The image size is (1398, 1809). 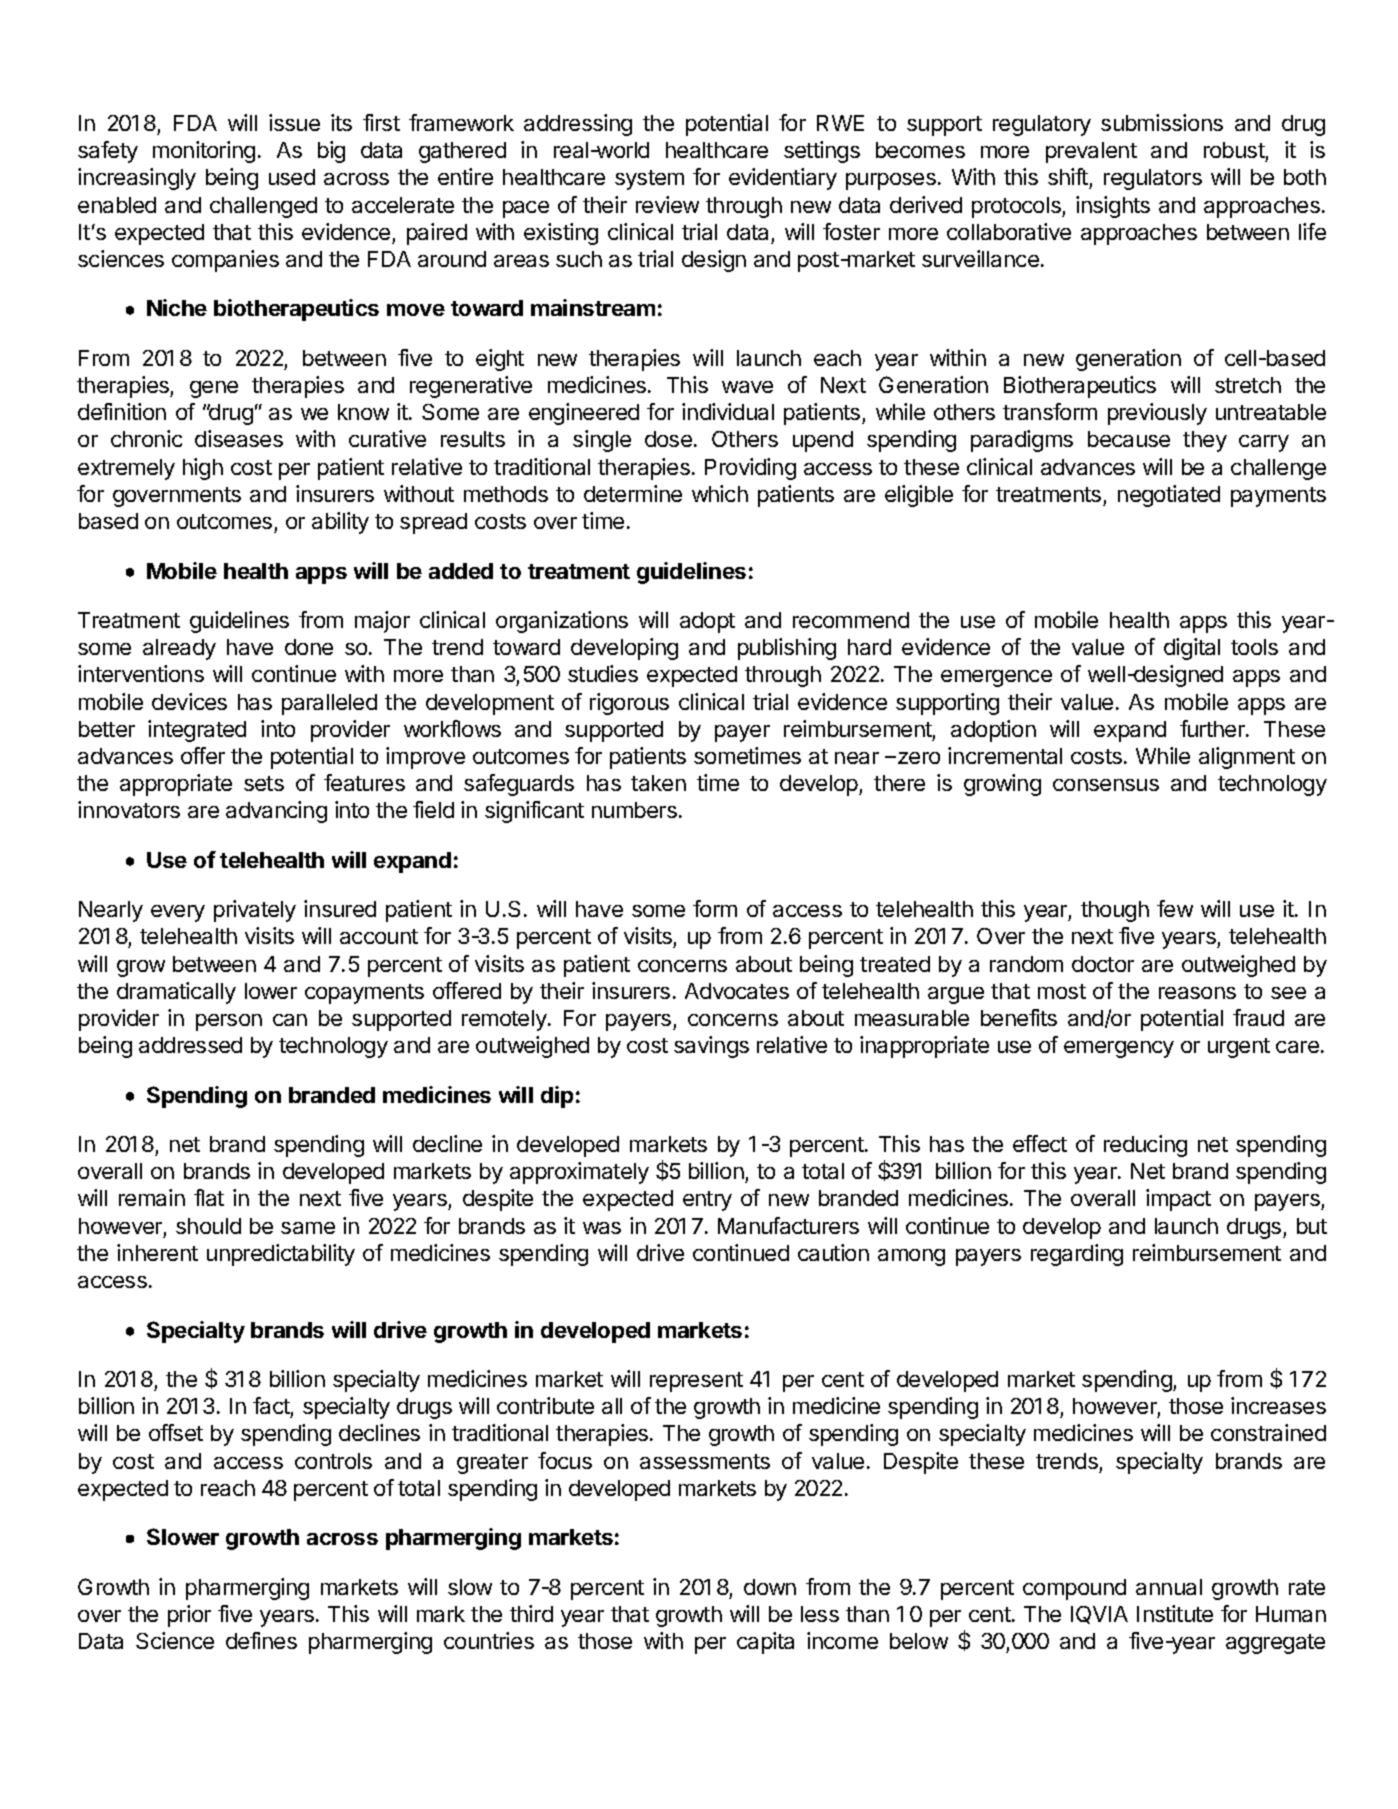 I want to click on defines, so click(x=261, y=1640).
